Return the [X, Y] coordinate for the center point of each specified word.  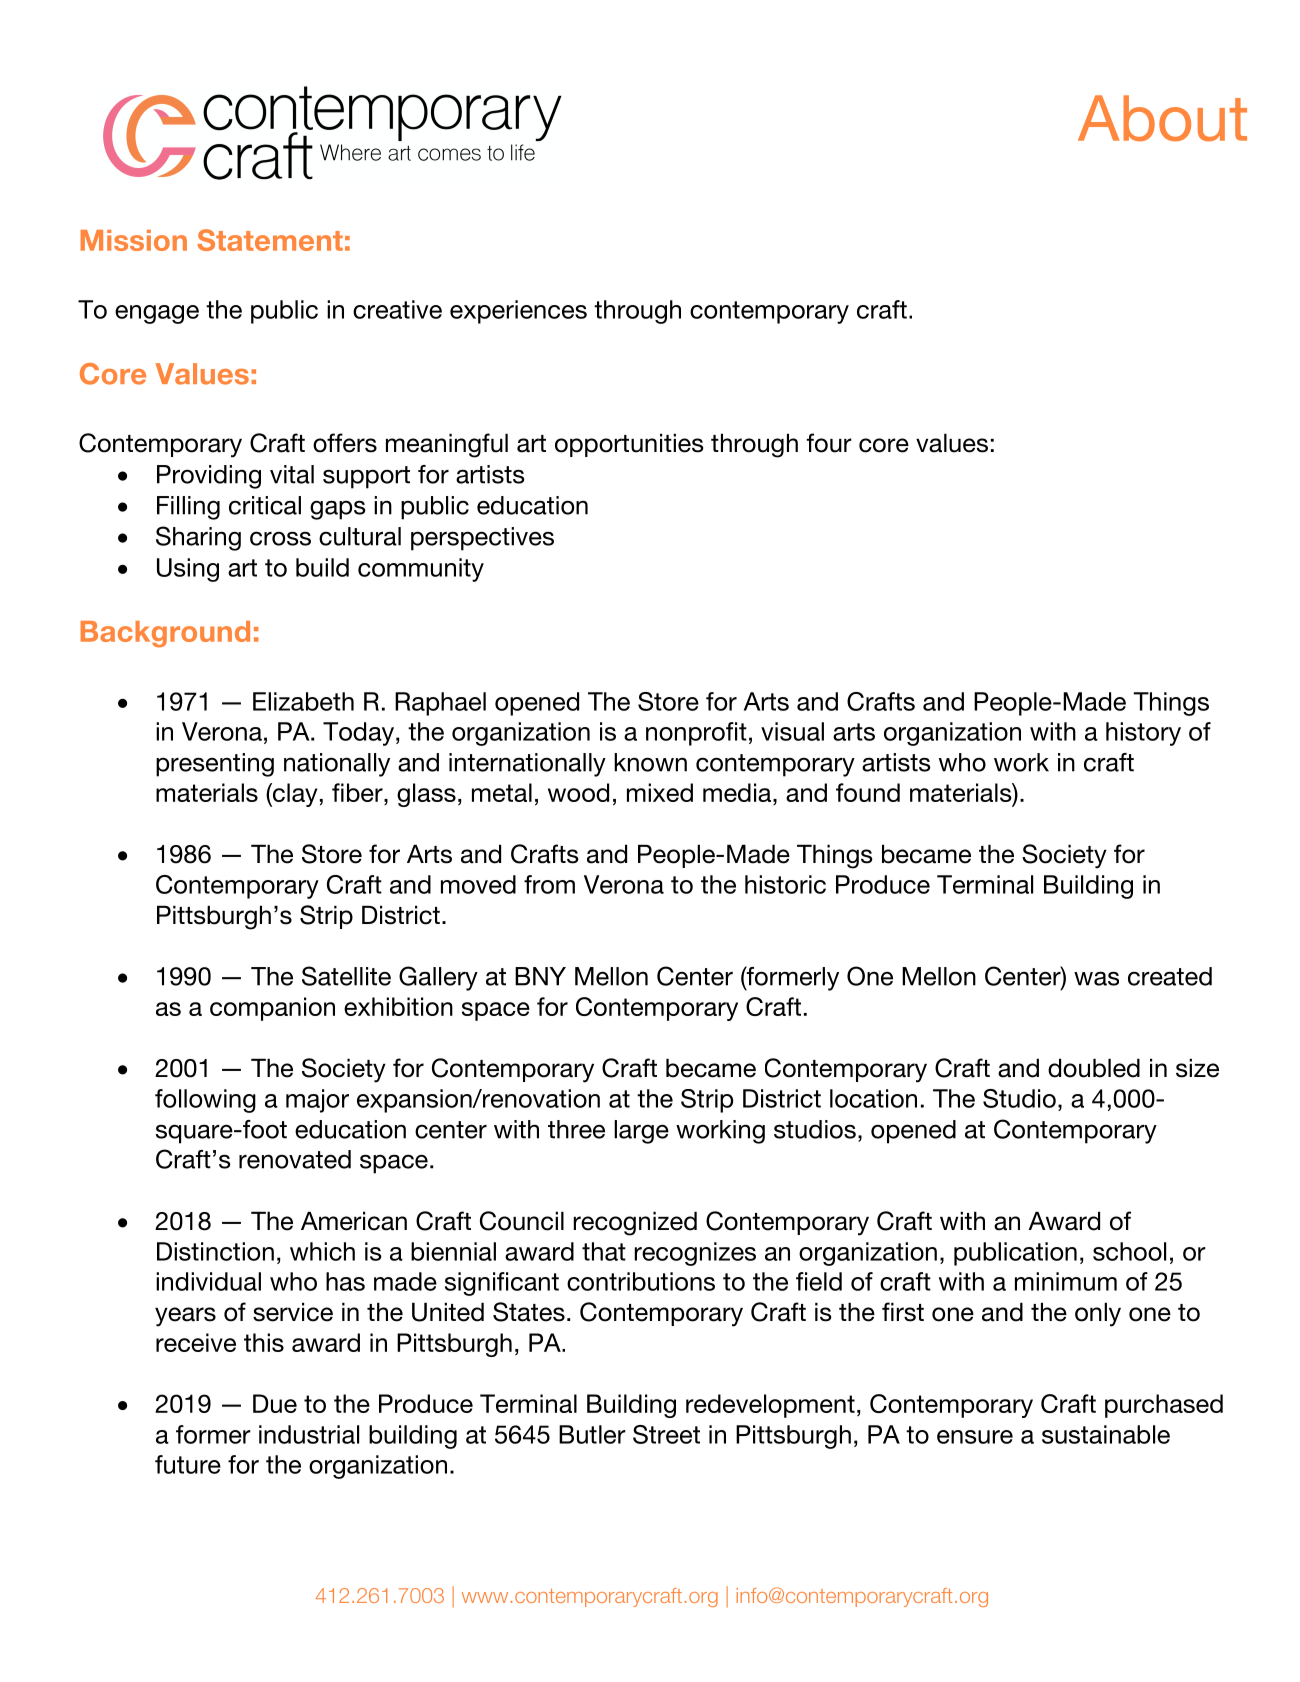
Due [275, 1403]
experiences [518, 312]
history [1143, 734]
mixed [660, 792]
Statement [270, 240]
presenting [215, 765]
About [1162, 118]
